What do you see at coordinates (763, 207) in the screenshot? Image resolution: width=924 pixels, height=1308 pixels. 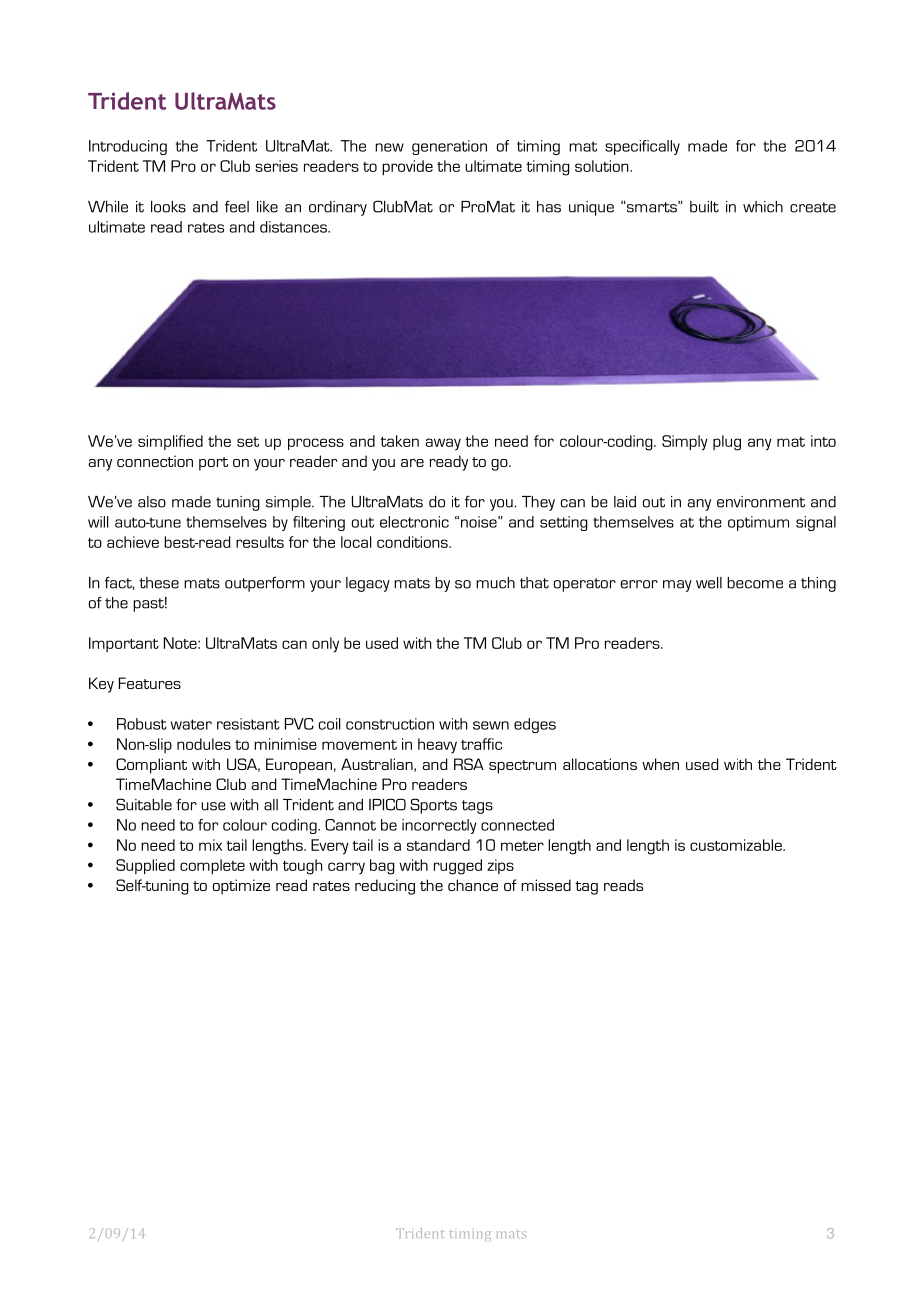 I see `which` at bounding box center [763, 207].
